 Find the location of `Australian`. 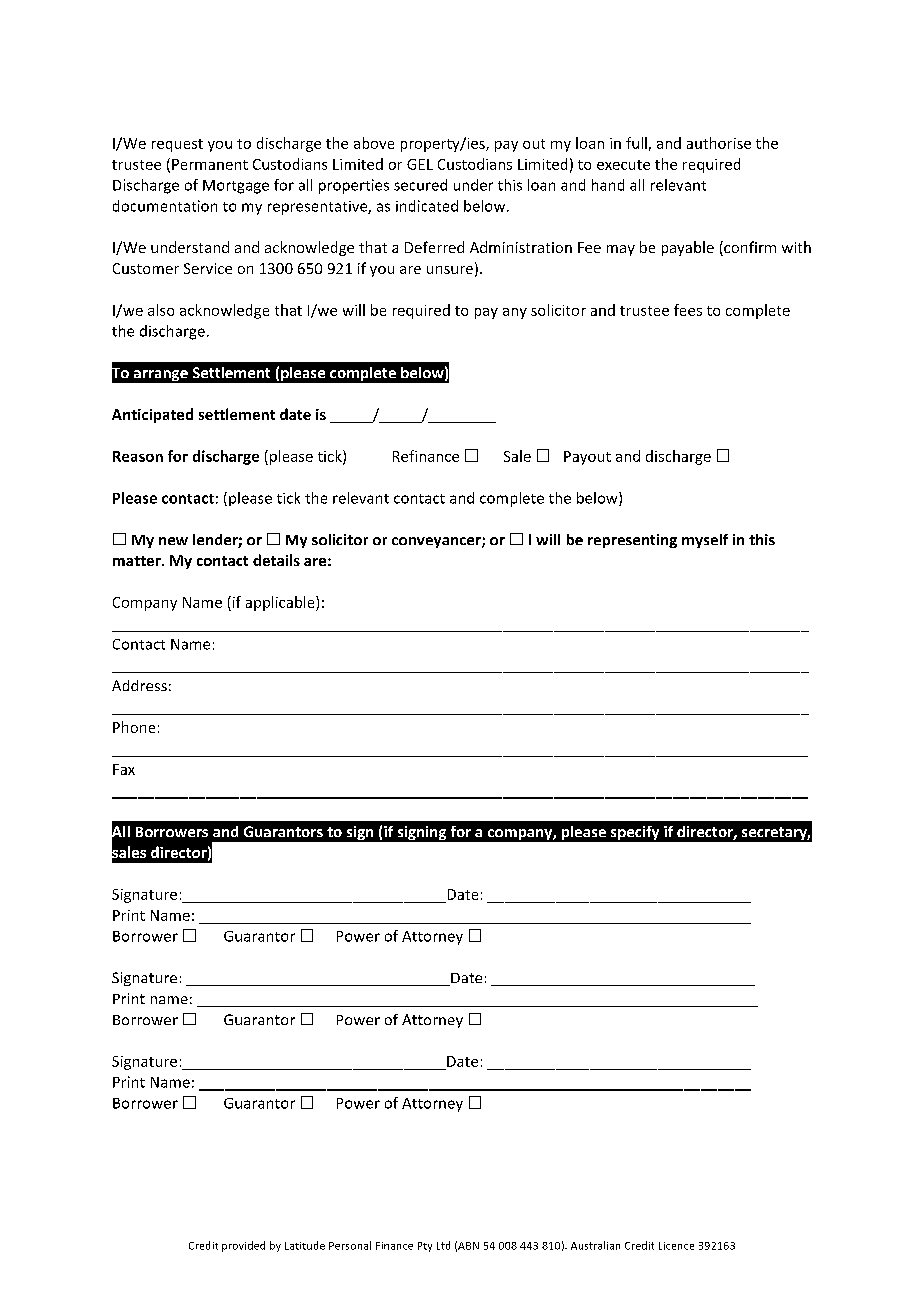

Australian is located at coordinates (595, 1245).
